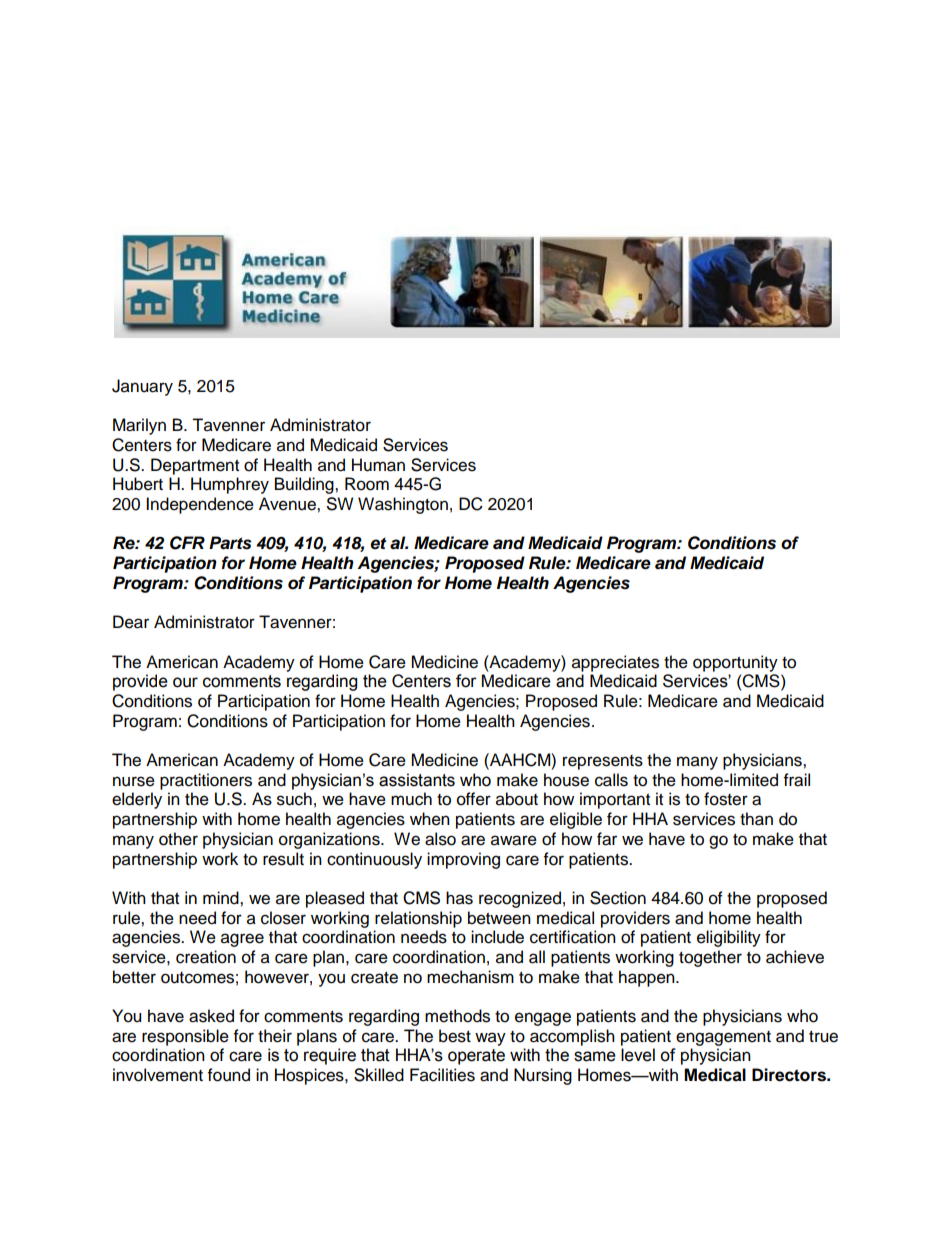 This image has height=1233, width=952. Describe the element at coordinates (756, 819) in the image. I see `than` at that location.
